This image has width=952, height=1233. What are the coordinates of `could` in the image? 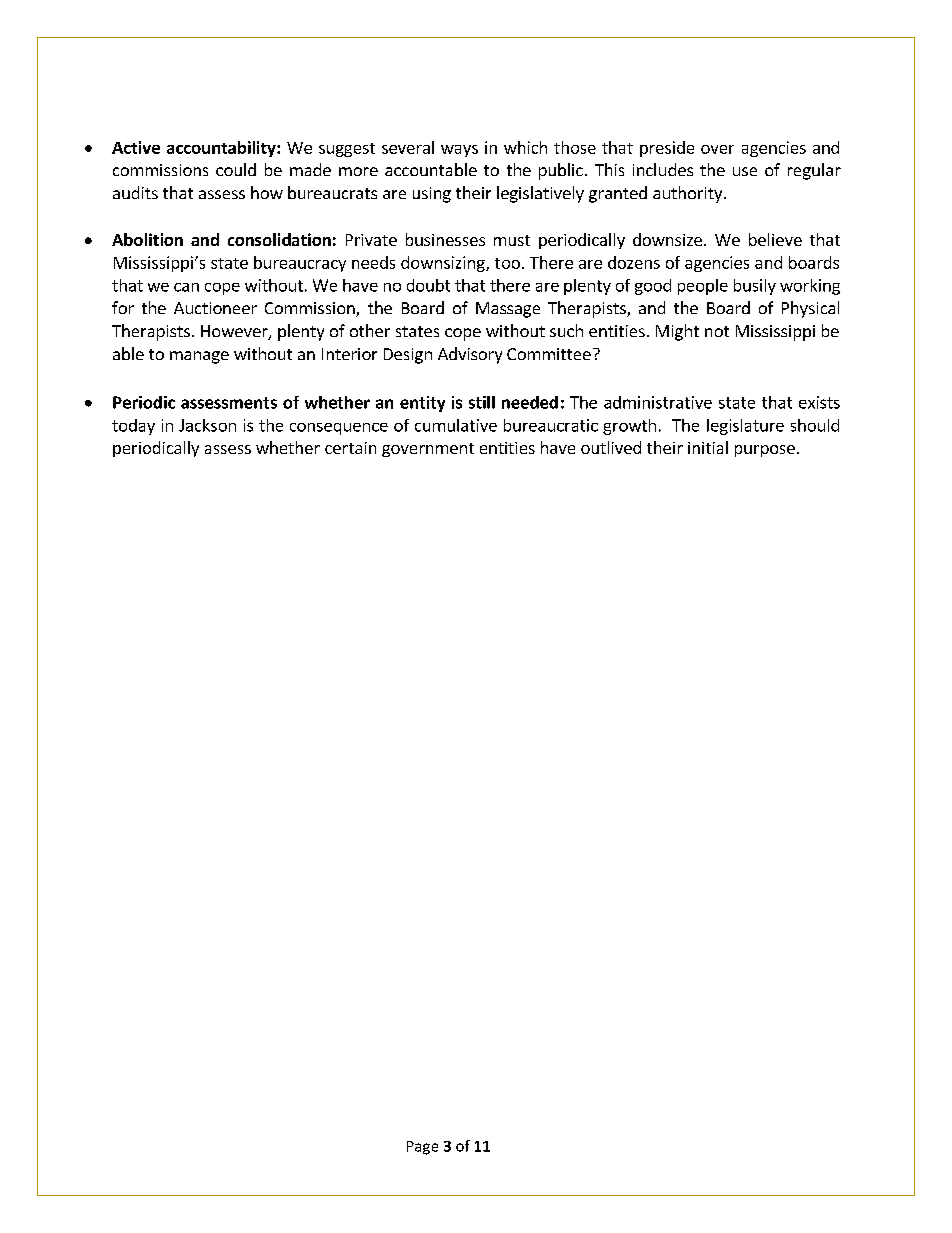 It's located at (236, 169).
